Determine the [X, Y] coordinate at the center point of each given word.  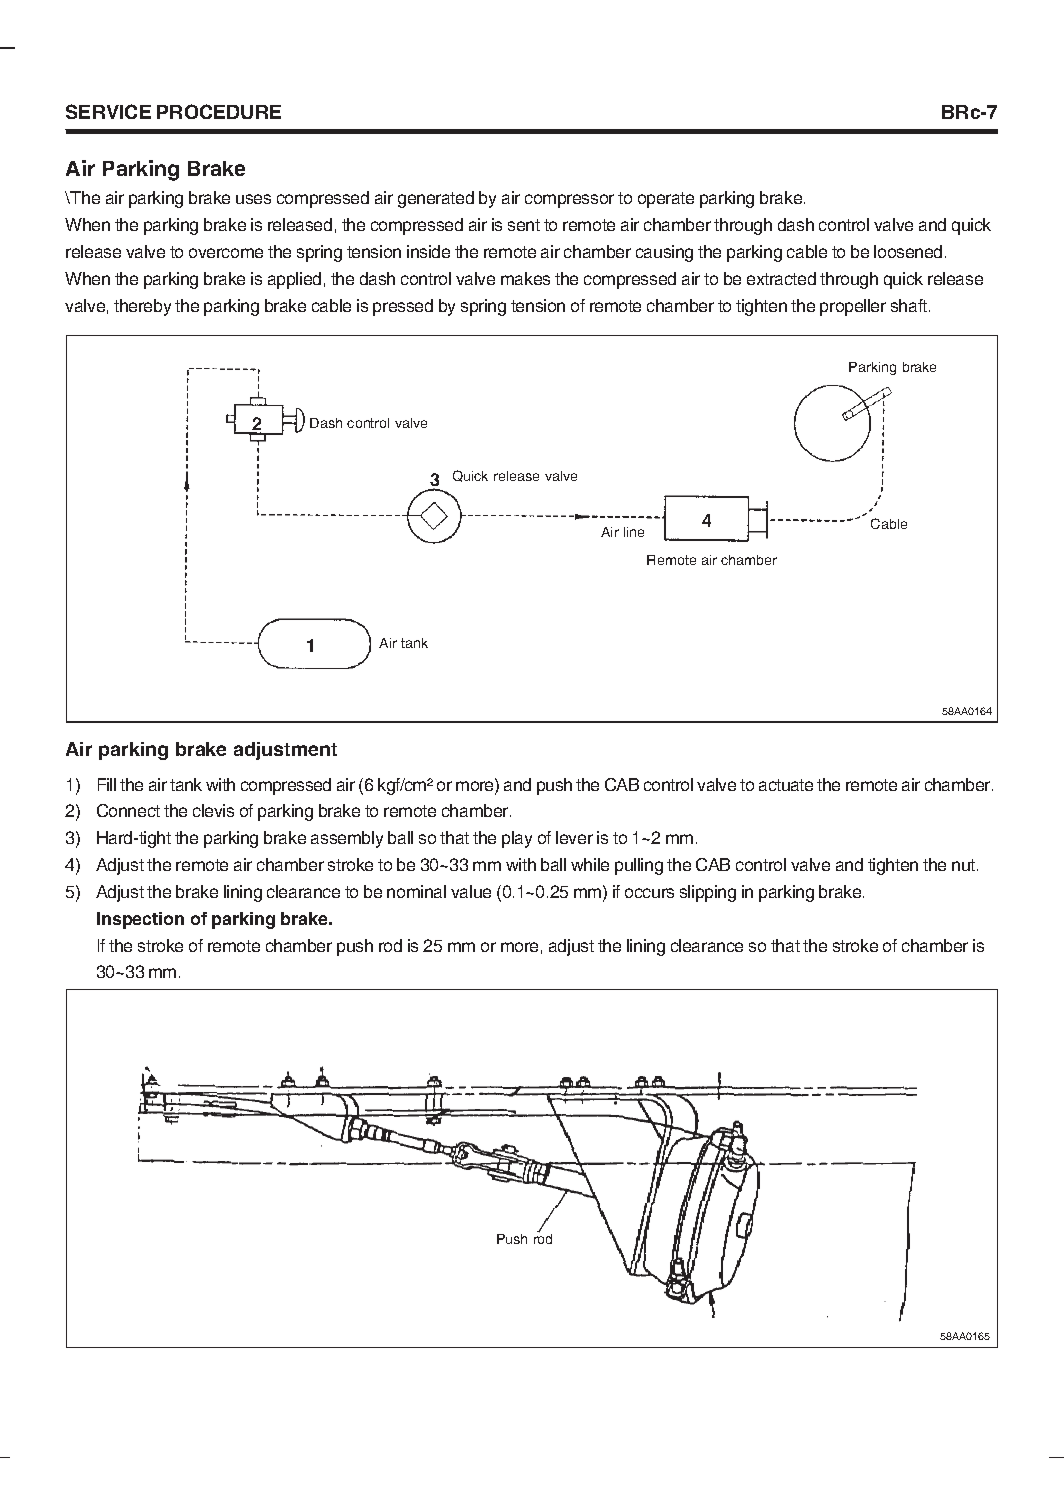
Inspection [140, 920]
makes [525, 278]
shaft [910, 305]
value [471, 891]
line [634, 532]
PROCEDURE [219, 111]
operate [666, 200]
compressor [569, 201]
